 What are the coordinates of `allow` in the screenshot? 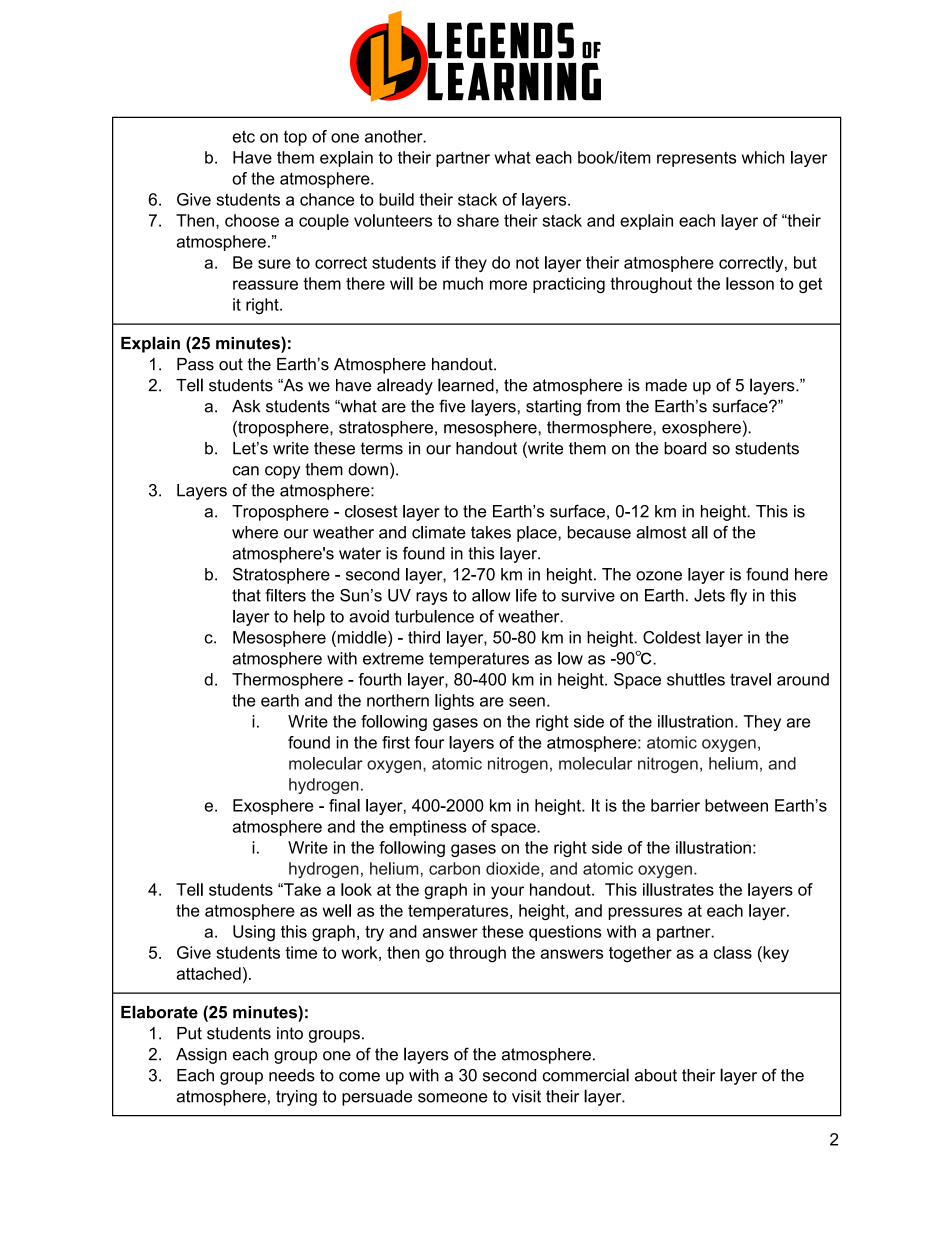 It's located at (491, 595).
